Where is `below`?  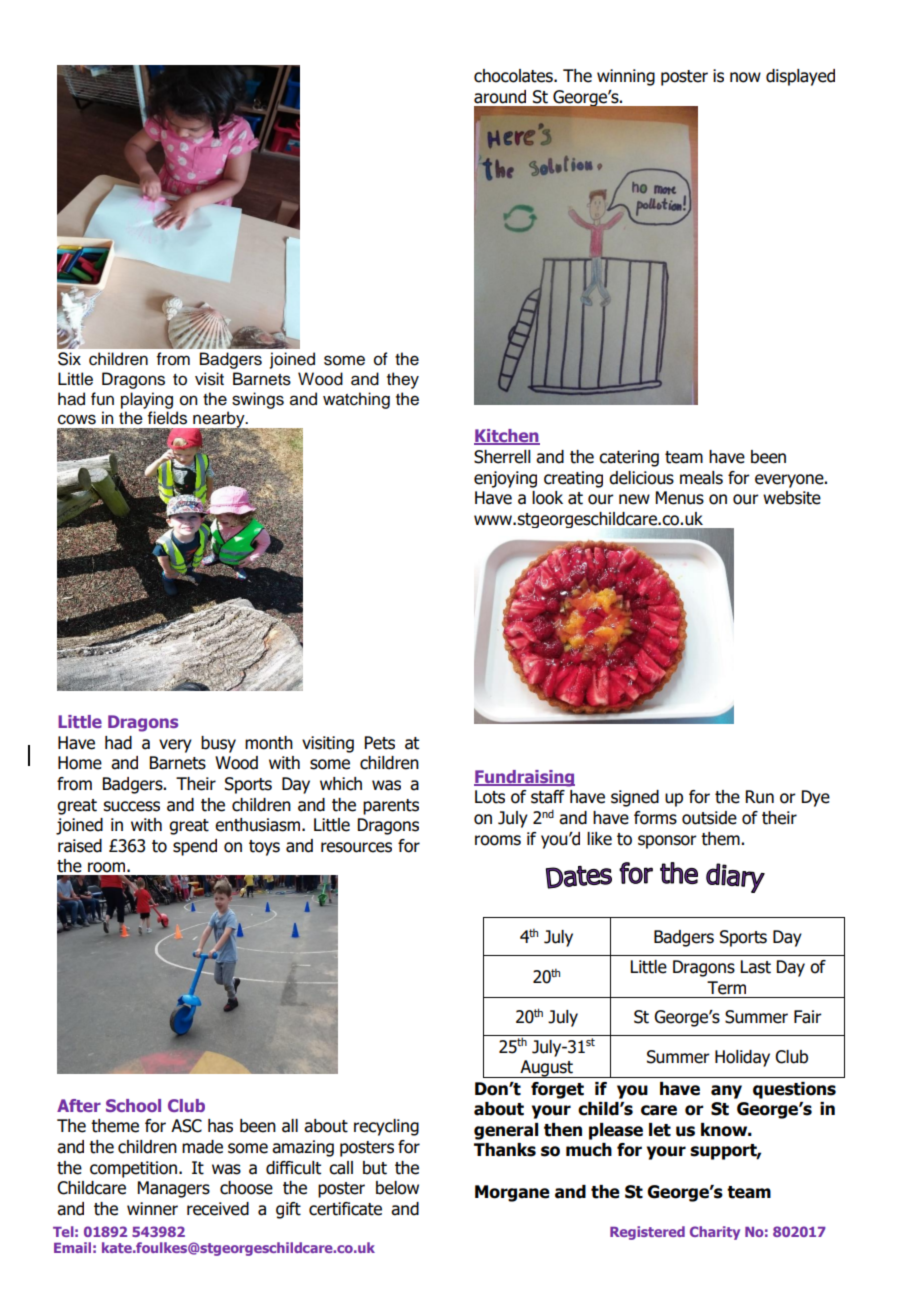
below is located at coordinates (397, 1188).
